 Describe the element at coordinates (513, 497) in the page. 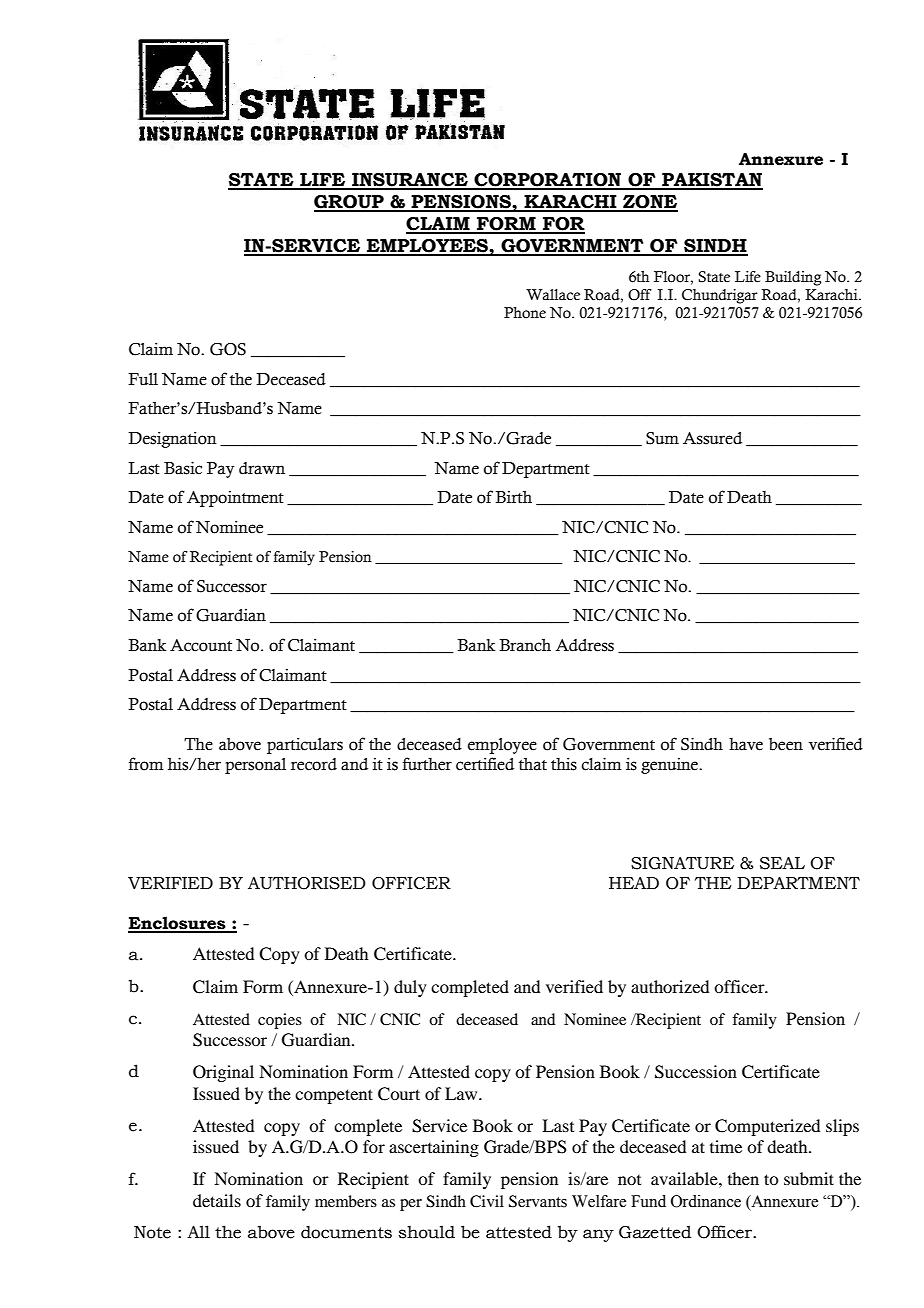

I see `Birth` at that location.
